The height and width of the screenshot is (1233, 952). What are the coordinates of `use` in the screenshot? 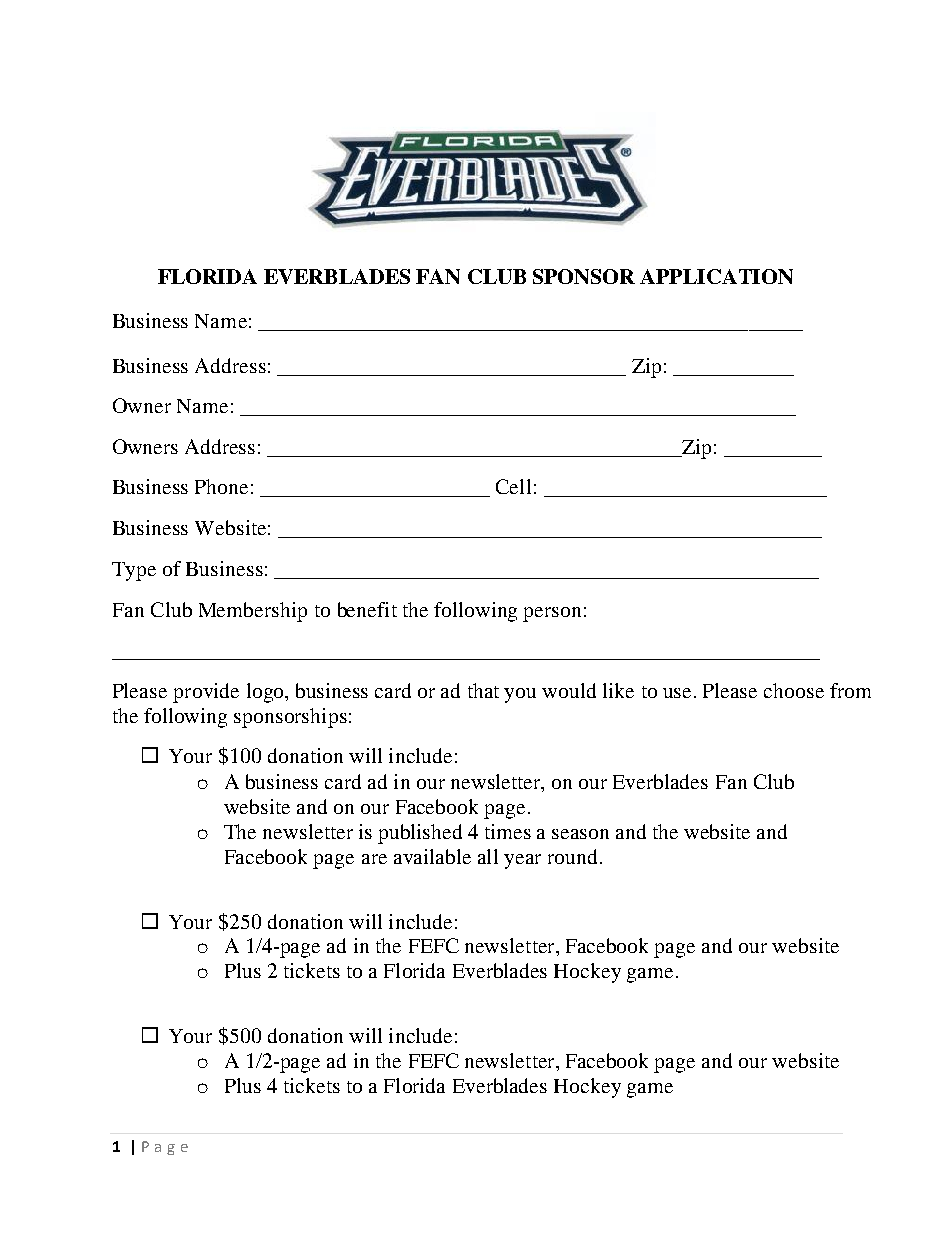 It's located at (677, 693).
